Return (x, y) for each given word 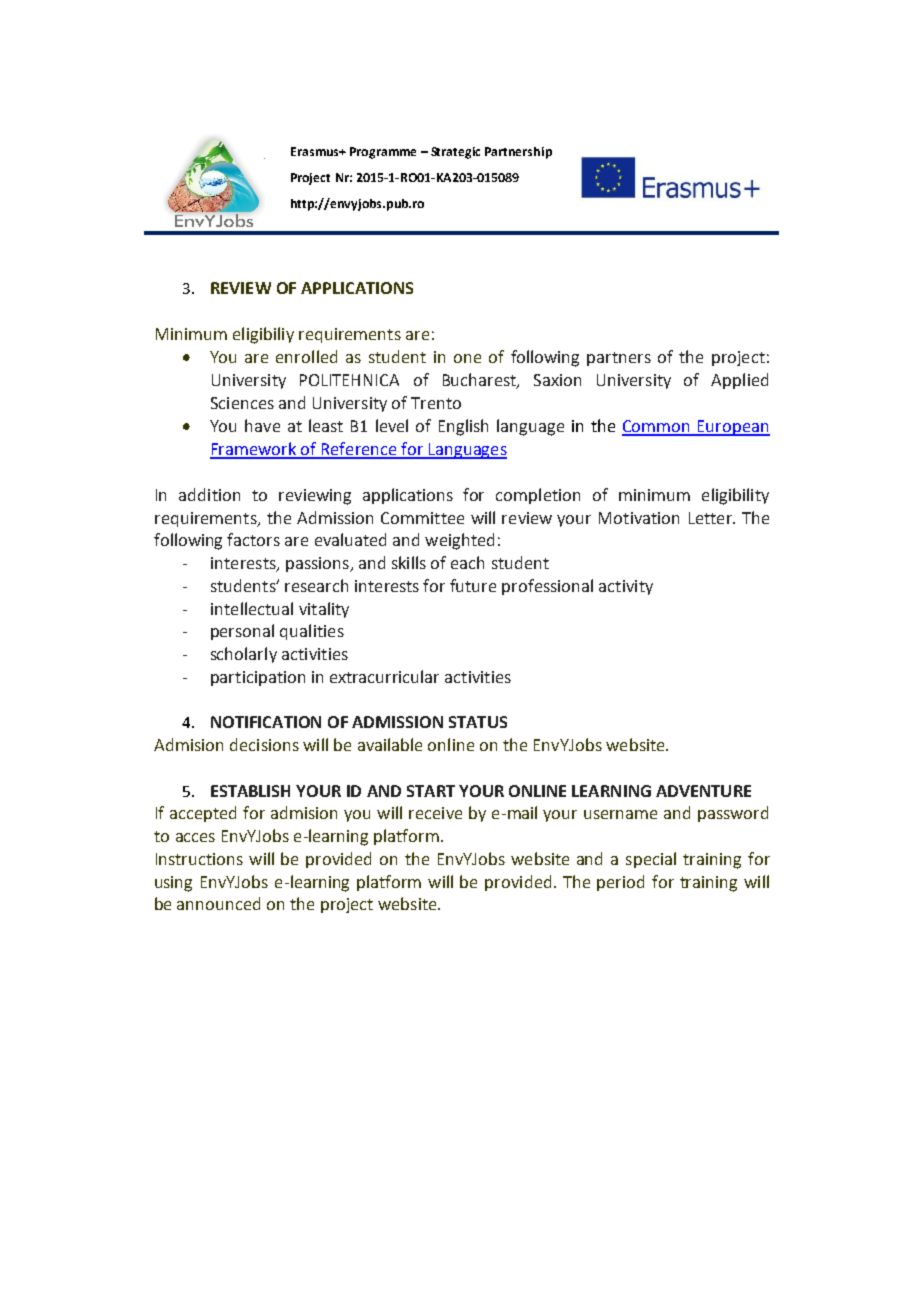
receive (435, 813)
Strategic (455, 153)
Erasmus (316, 151)
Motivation (639, 518)
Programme (383, 153)
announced (218, 903)
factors (253, 539)
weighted (459, 541)
